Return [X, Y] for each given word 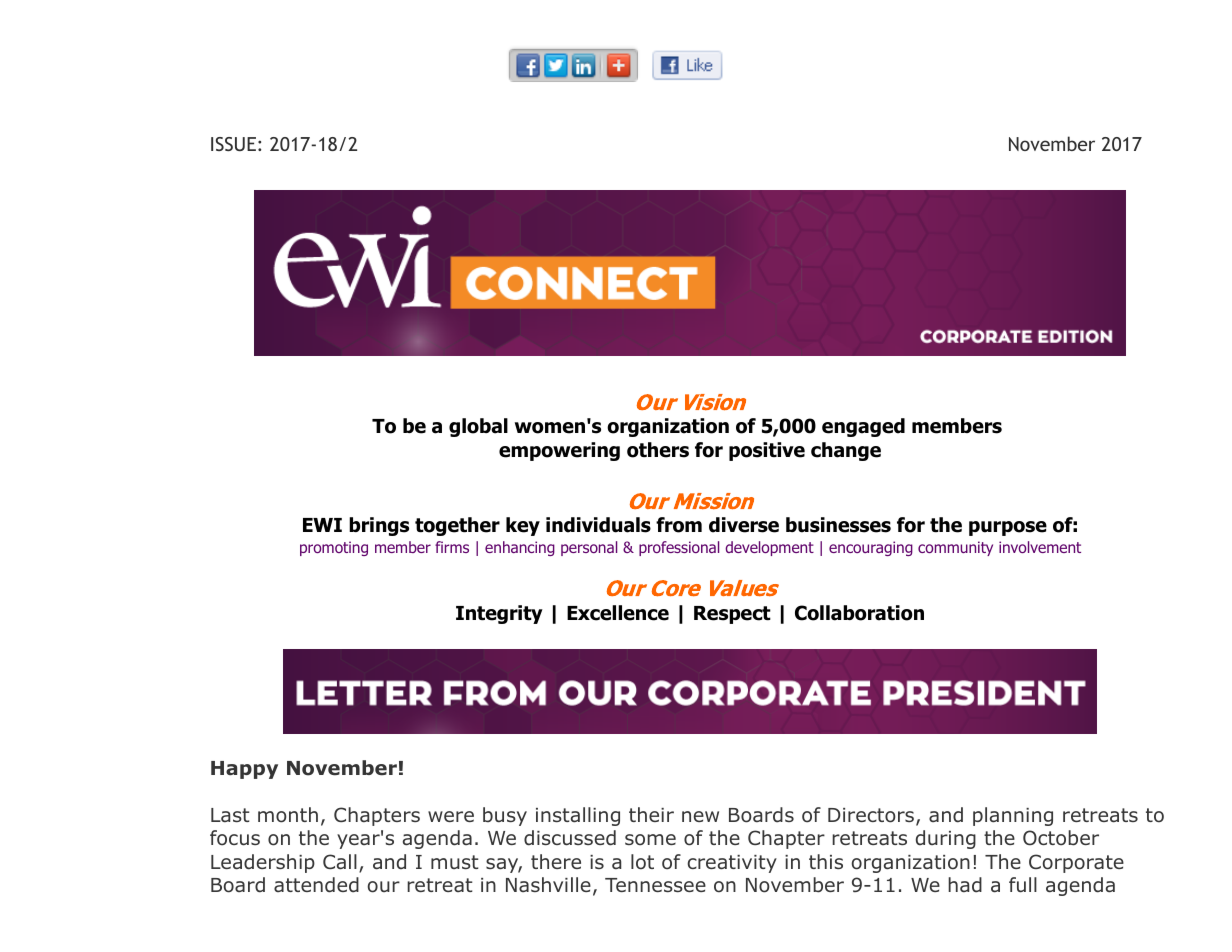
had [965, 885]
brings [379, 526]
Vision [715, 402]
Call [340, 862]
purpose [1008, 528]
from [679, 525]
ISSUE [233, 144]
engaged [863, 427]
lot [642, 862]
